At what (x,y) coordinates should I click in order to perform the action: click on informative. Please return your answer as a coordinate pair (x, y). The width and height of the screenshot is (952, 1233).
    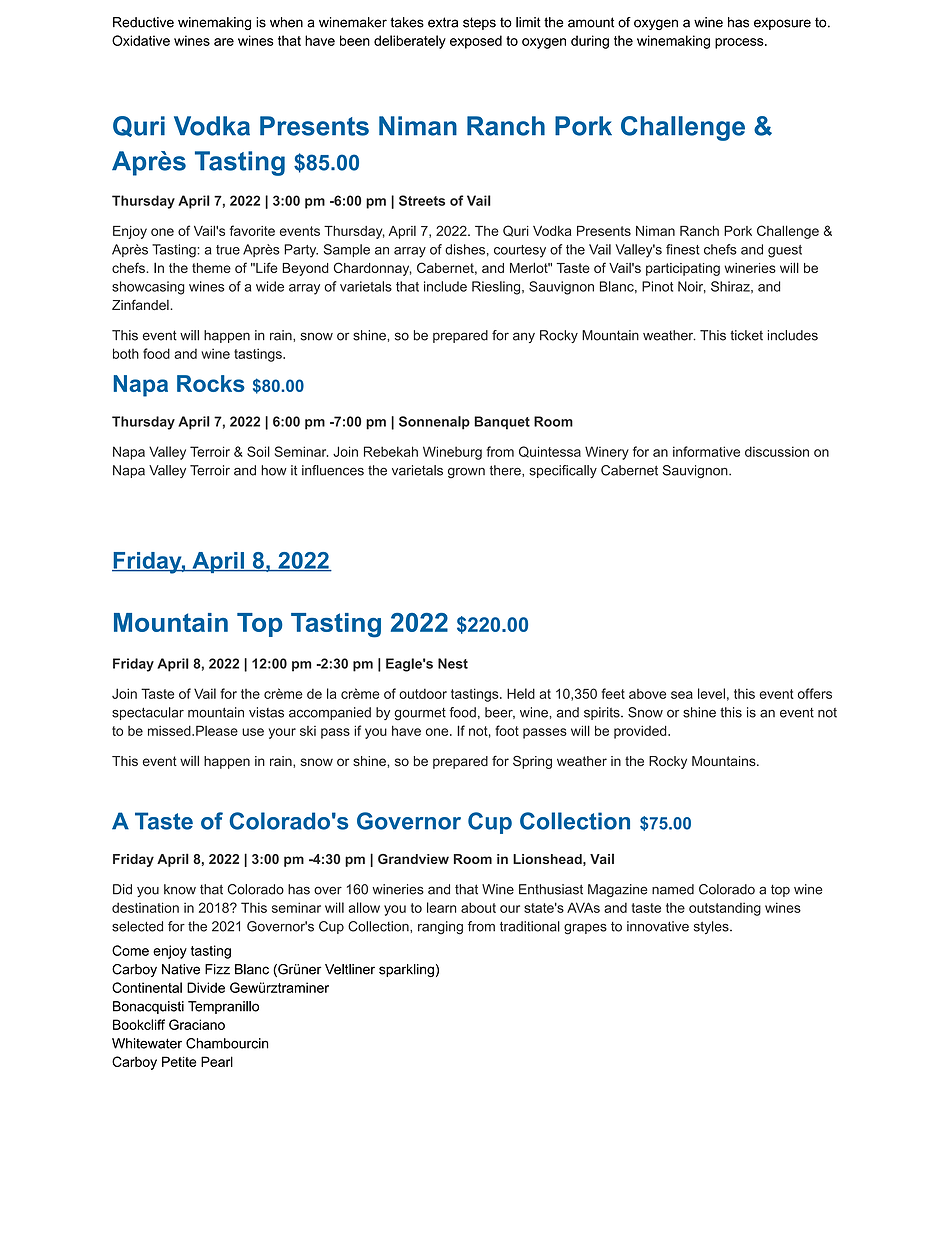
    Looking at the image, I should click on (706, 451).
